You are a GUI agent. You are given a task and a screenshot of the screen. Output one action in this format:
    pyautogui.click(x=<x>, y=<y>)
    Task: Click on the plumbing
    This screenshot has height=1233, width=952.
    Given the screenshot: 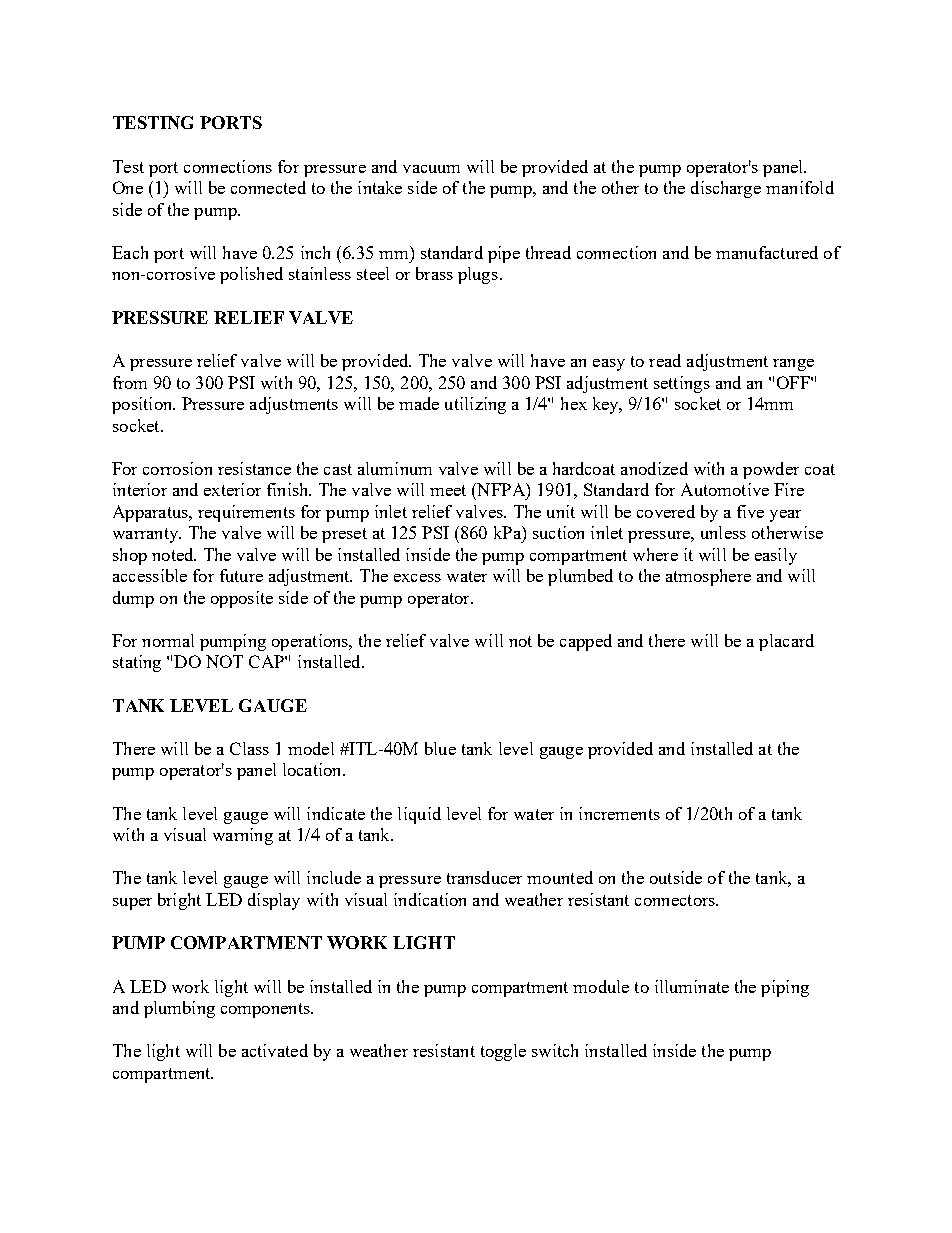 What is the action you would take?
    pyautogui.click(x=179, y=1009)
